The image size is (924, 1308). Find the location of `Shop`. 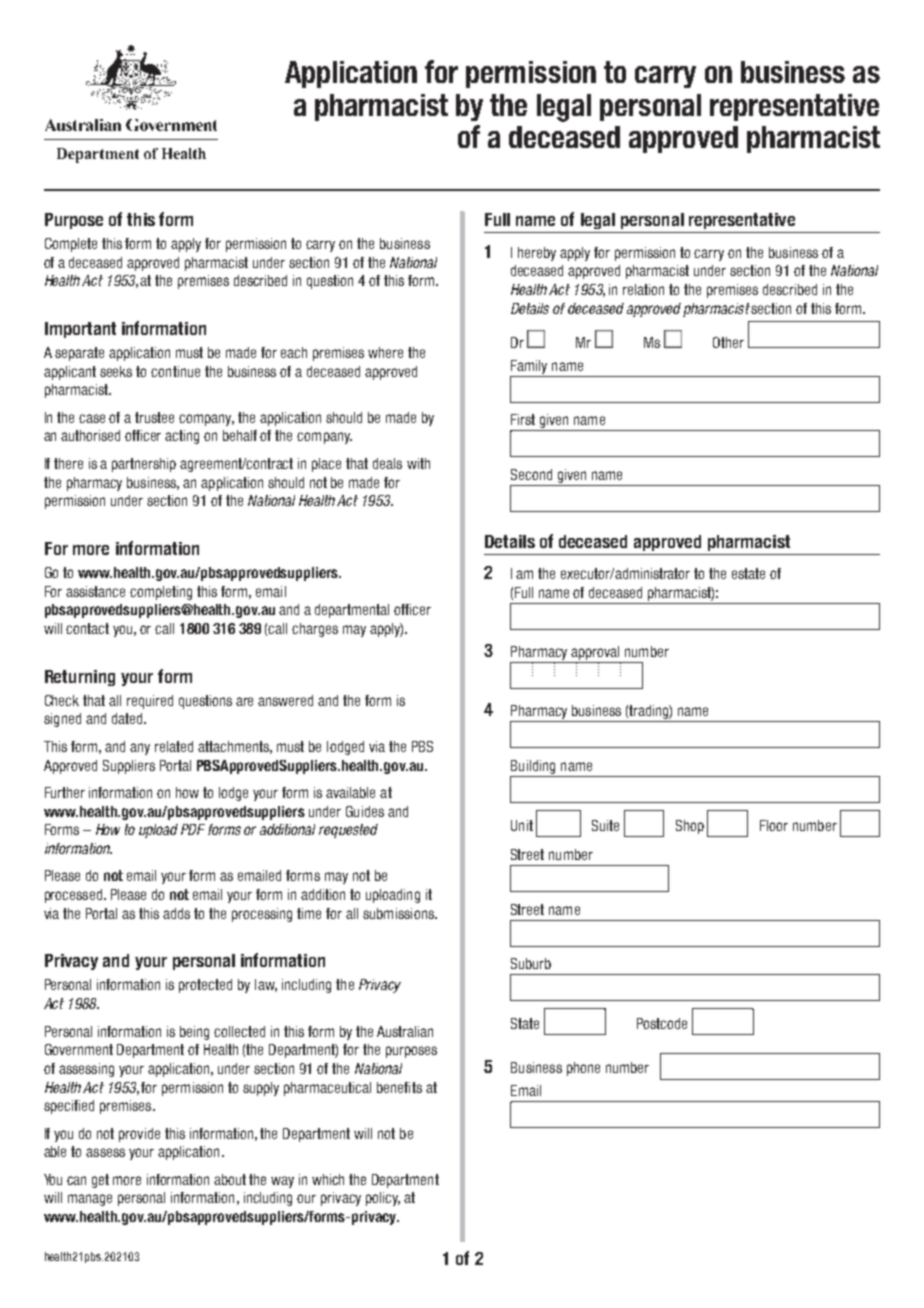

Shop is located at coordinates (690, 827).
